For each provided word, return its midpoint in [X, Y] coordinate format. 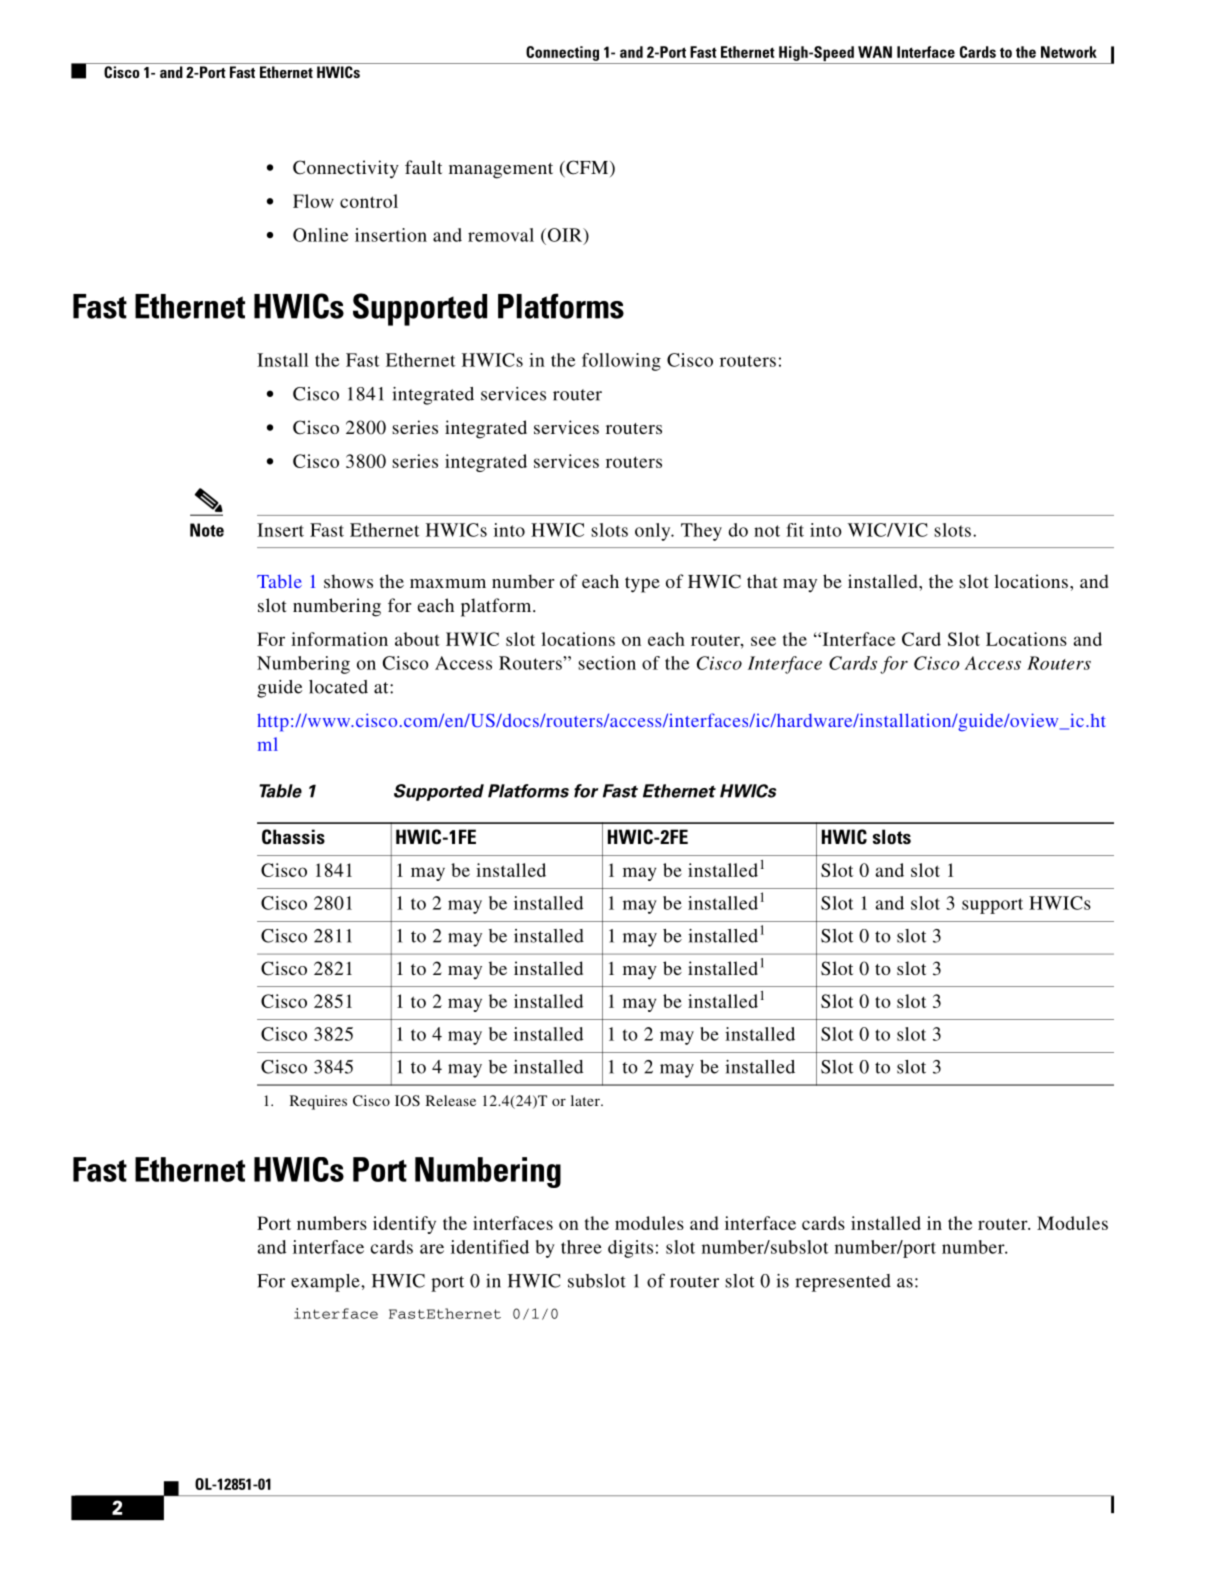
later [586, 1100]
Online [320, 235]
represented [843, 1283]
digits [630, 1249]
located [338, 687]
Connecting [562, 53]
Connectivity [346, 169]
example [326, 1283]
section [607, 663]
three [581, 1247]
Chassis [293, 836]
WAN [875, 52]
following [621, 362]
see [763, 641]
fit [795, 530]
